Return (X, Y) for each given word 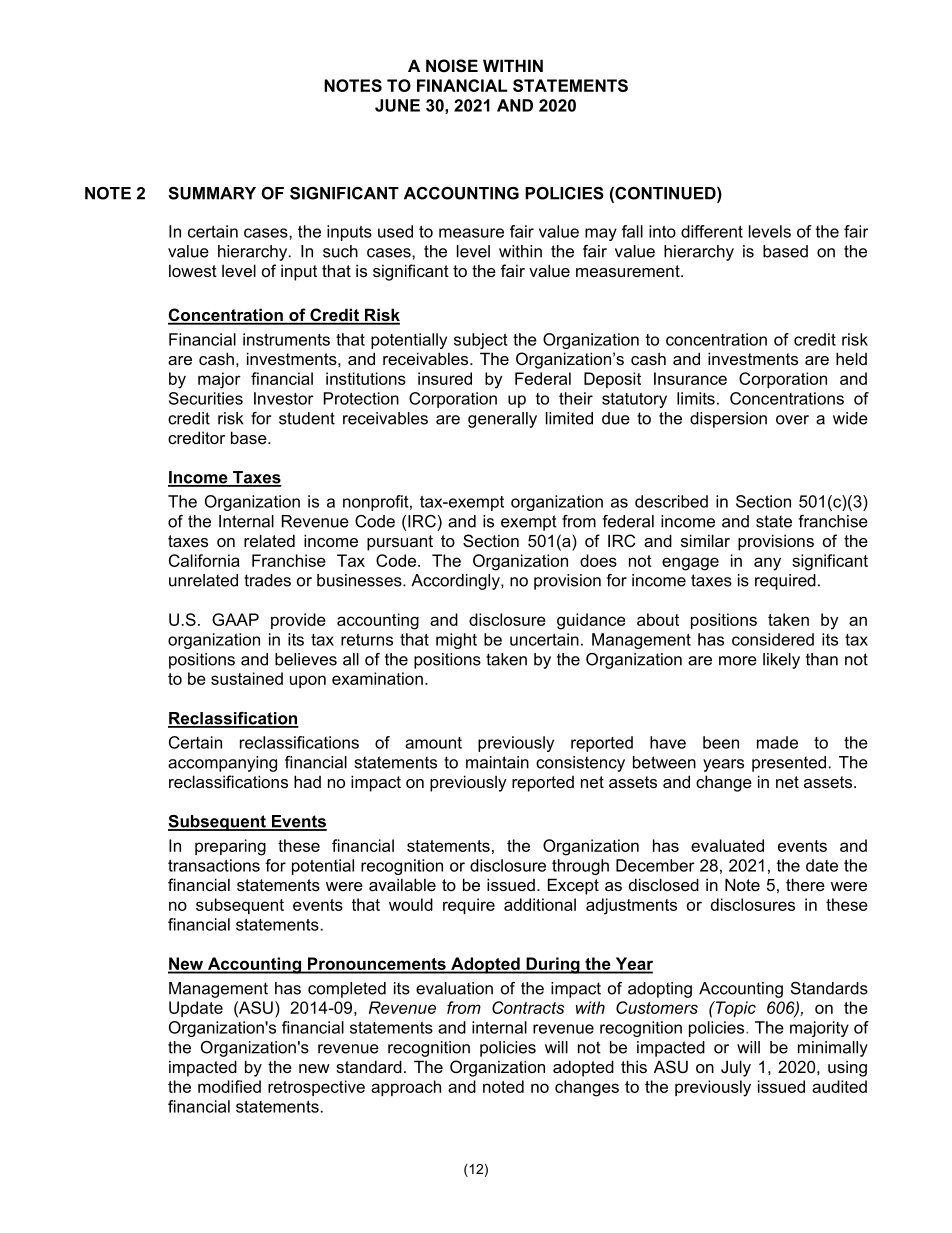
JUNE (397, 105)
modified (229, 1086)
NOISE (452, 66)
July (736, 1068)
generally (502, 420)
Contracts (528, 1007)
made (777, 742)
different (712, 231)
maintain (497, 762)
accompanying (222, 764)
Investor (284, 398)
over (792, 420)
